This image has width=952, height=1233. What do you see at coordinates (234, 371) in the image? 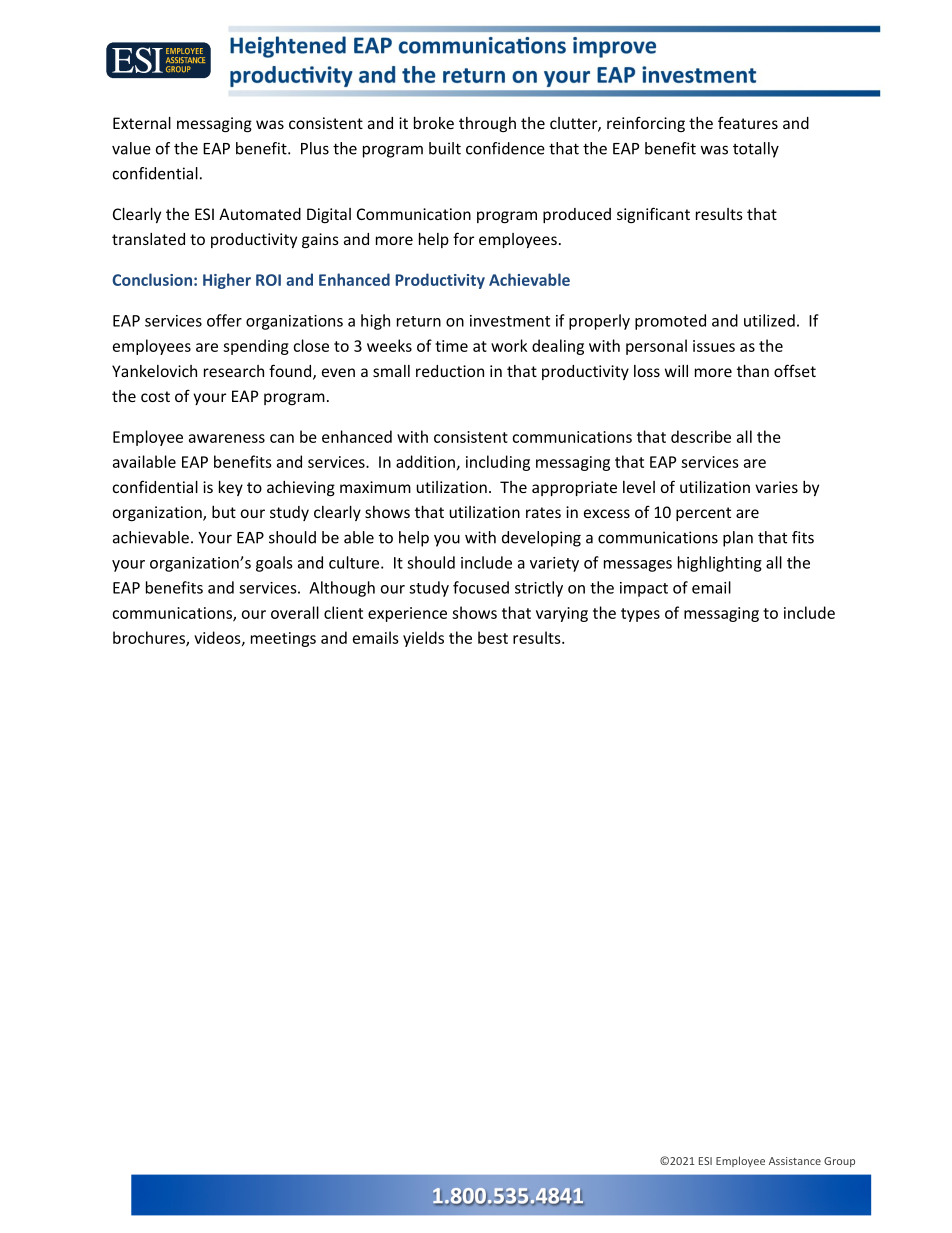
I see `research` at bounding box center [234, 371].
